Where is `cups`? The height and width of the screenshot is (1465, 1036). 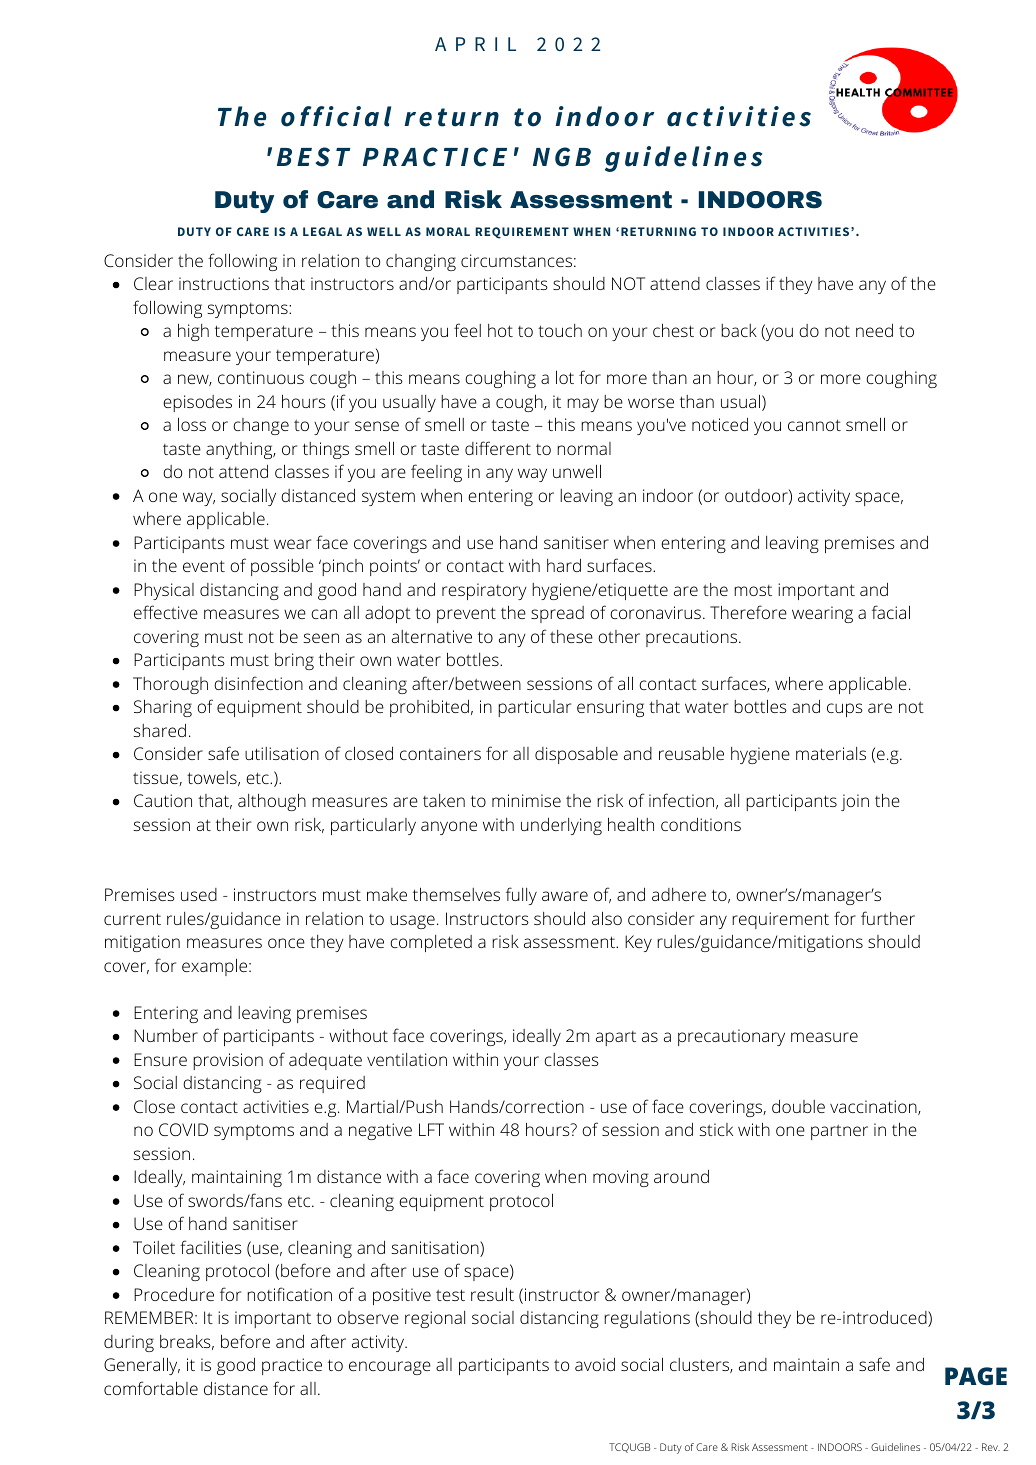
cups is located at coordinates (845, 710).
